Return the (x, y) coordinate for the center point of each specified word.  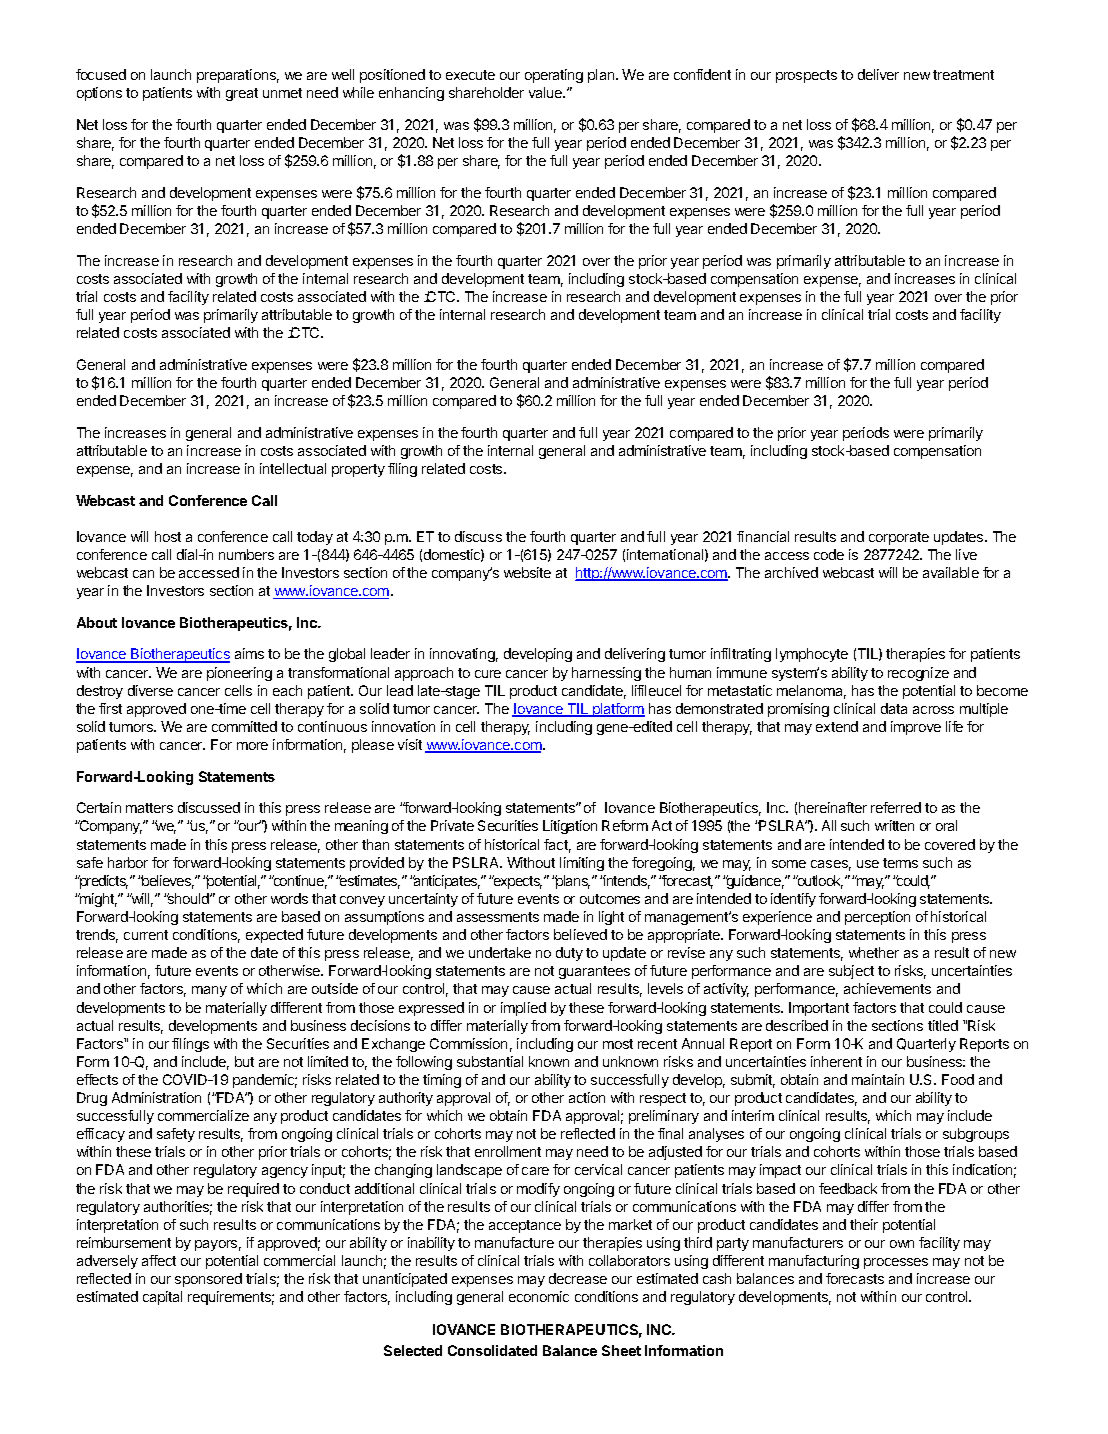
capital (162, 1298)
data (894, 708)
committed (244, 726)
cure (488, 674)
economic (539, 1296)
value (547, 92)
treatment (963, 75)
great (242, 94)
